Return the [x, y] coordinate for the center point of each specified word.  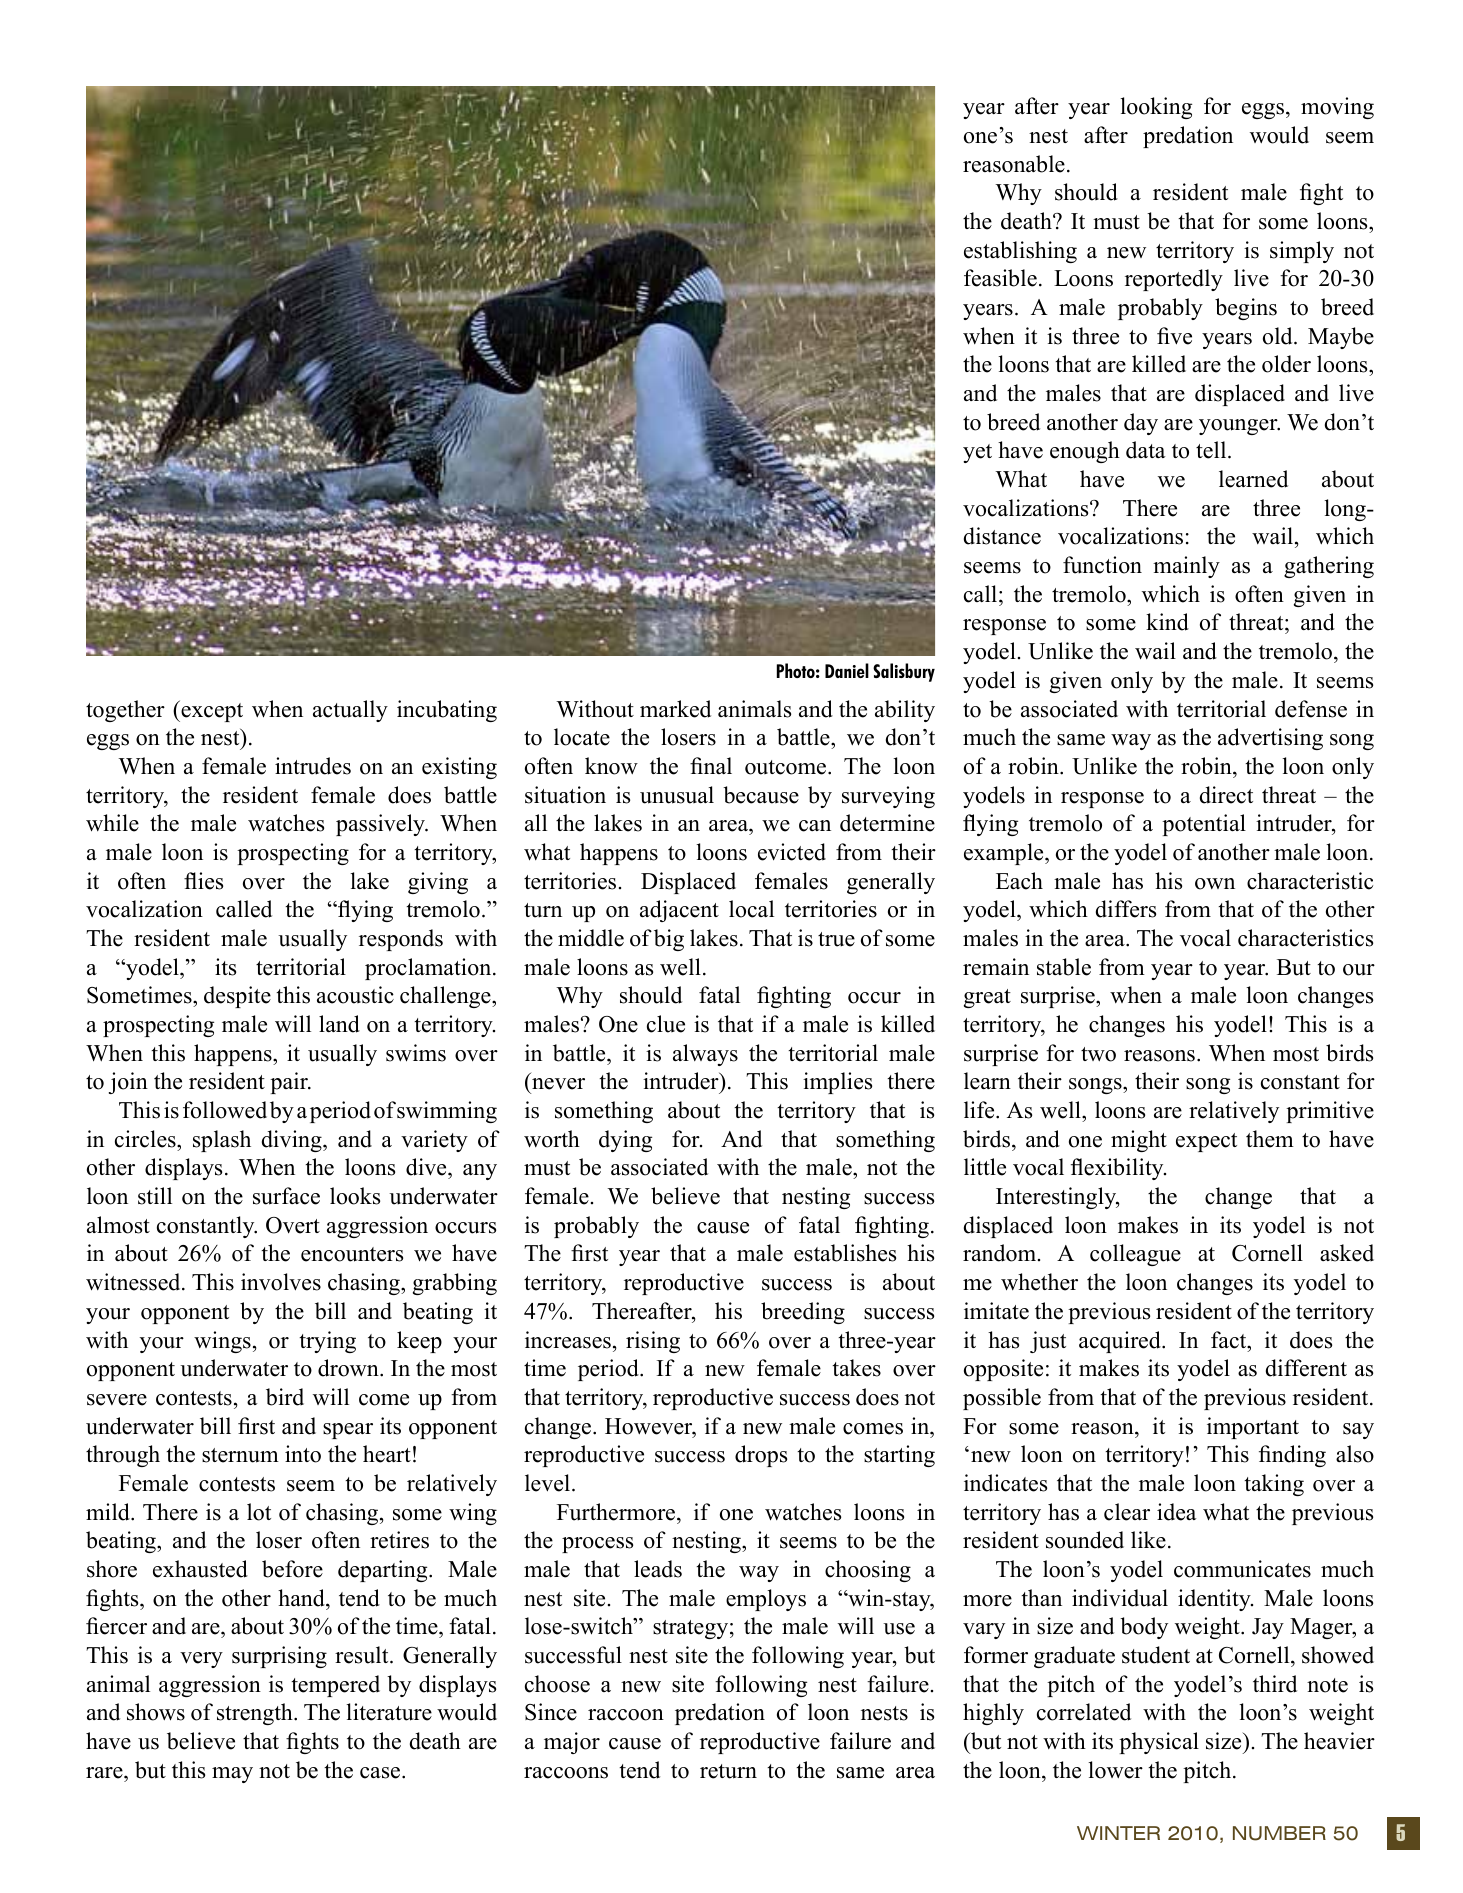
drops [761, 1456]
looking [1156, 108]
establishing [1020, 252]
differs [1126, 909]
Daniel [847, 670]
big [669, 940]
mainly [1186, 567]
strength [256, 1714]
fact [1230, 1340]
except [211, 711]
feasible [1000, 278]
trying [327, 1342]
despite [237, 997]
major [572, 1743]
